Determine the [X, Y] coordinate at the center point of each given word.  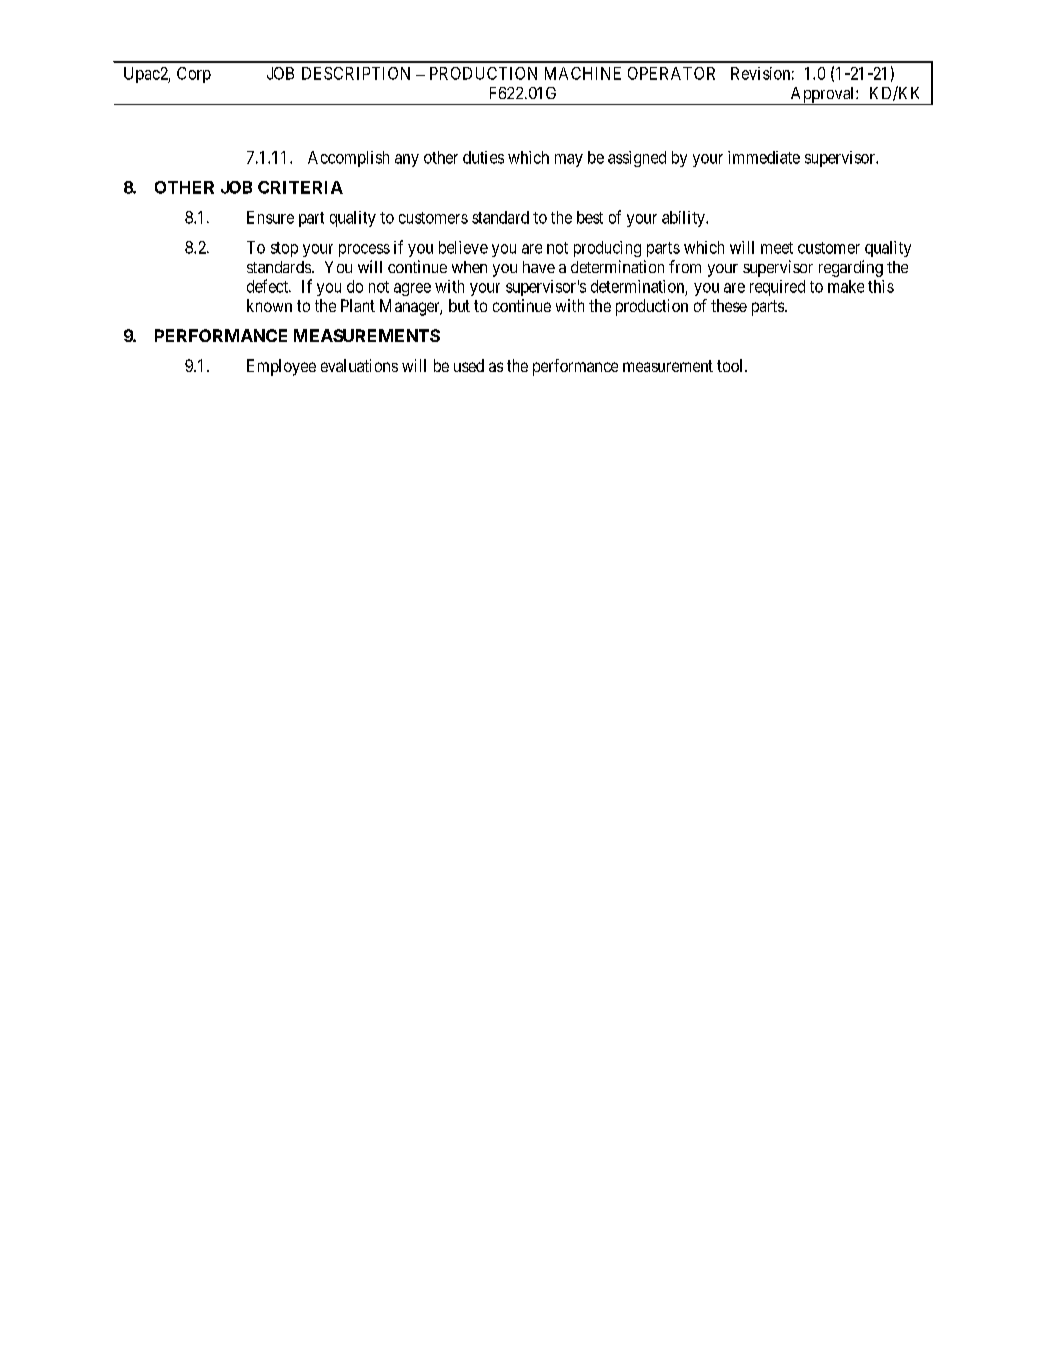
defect [268, 286]
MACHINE [583, 73]
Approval [822, 96]
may [569, 160]
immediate [764, 157]
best [590, 217]
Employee [281, 367]
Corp [194, 75]
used [469, 365]
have [539, 267]
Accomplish [348, 159]
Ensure [270, 217]
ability [684, 219]
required [777, 288]
